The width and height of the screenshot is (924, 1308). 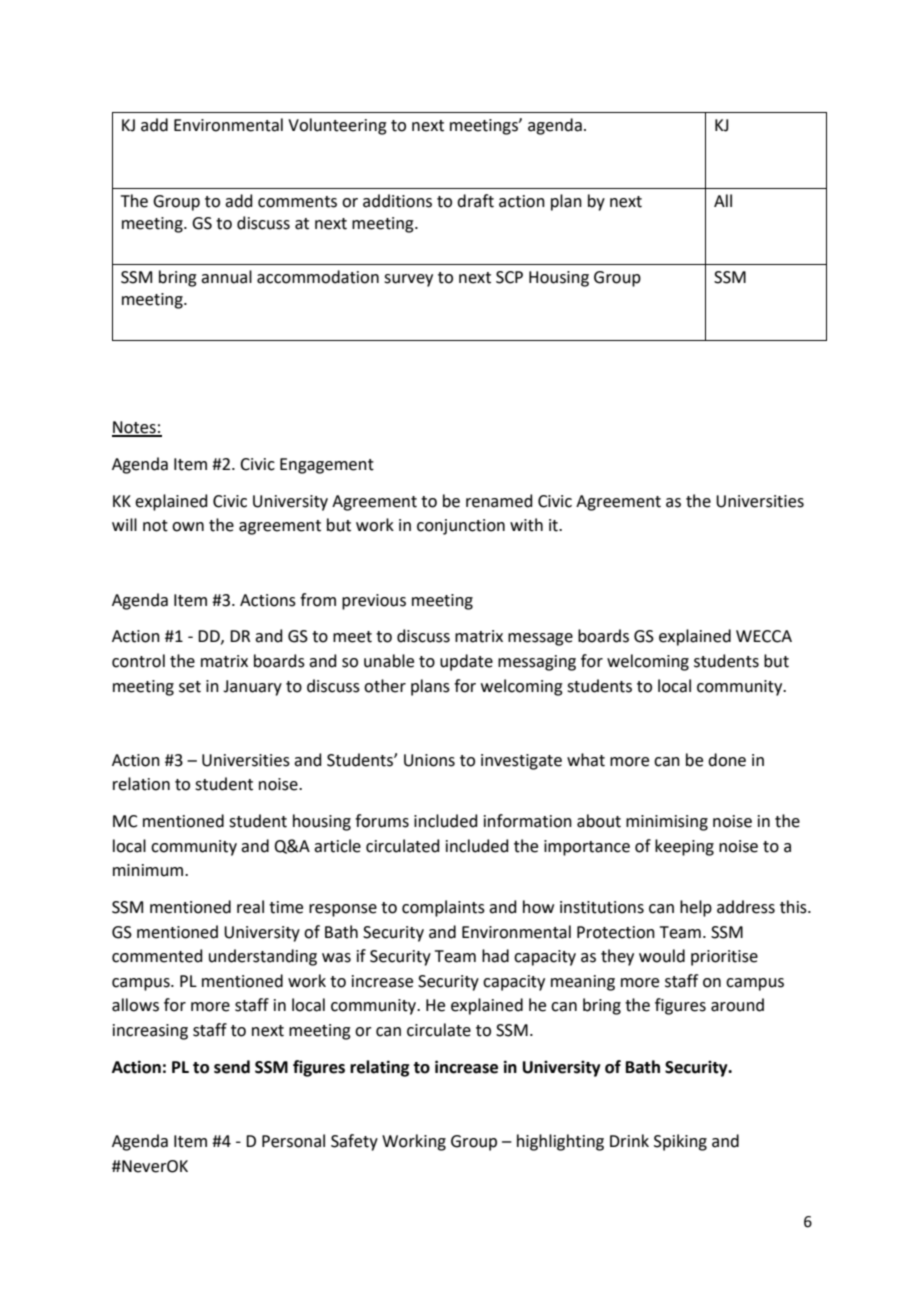 What do you see at coordinates (429, 760) in the screenshot?
I see `Unions` at bounding box center [429, 760].
